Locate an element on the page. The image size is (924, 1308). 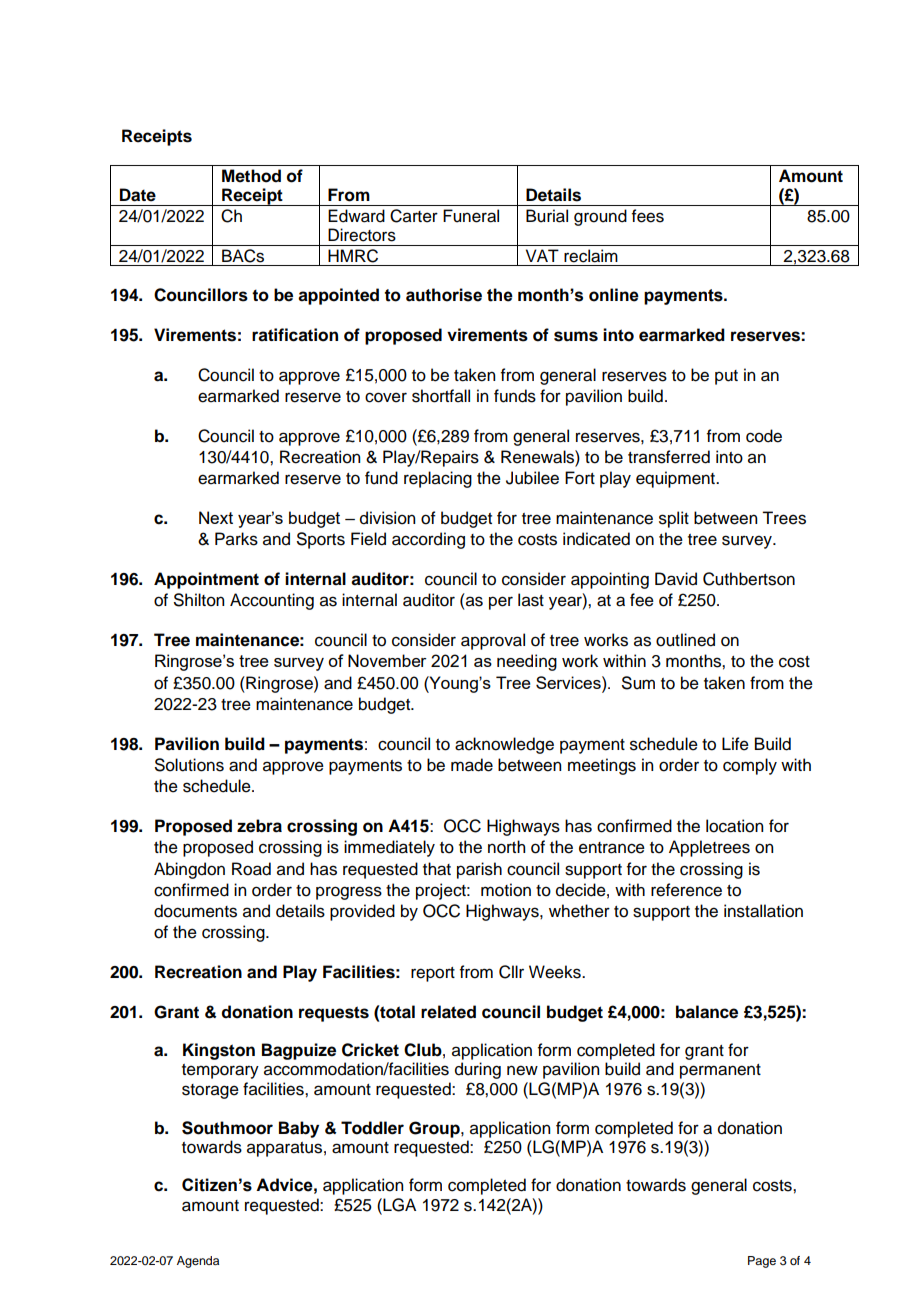
made is located at coordinates (472, 765).
